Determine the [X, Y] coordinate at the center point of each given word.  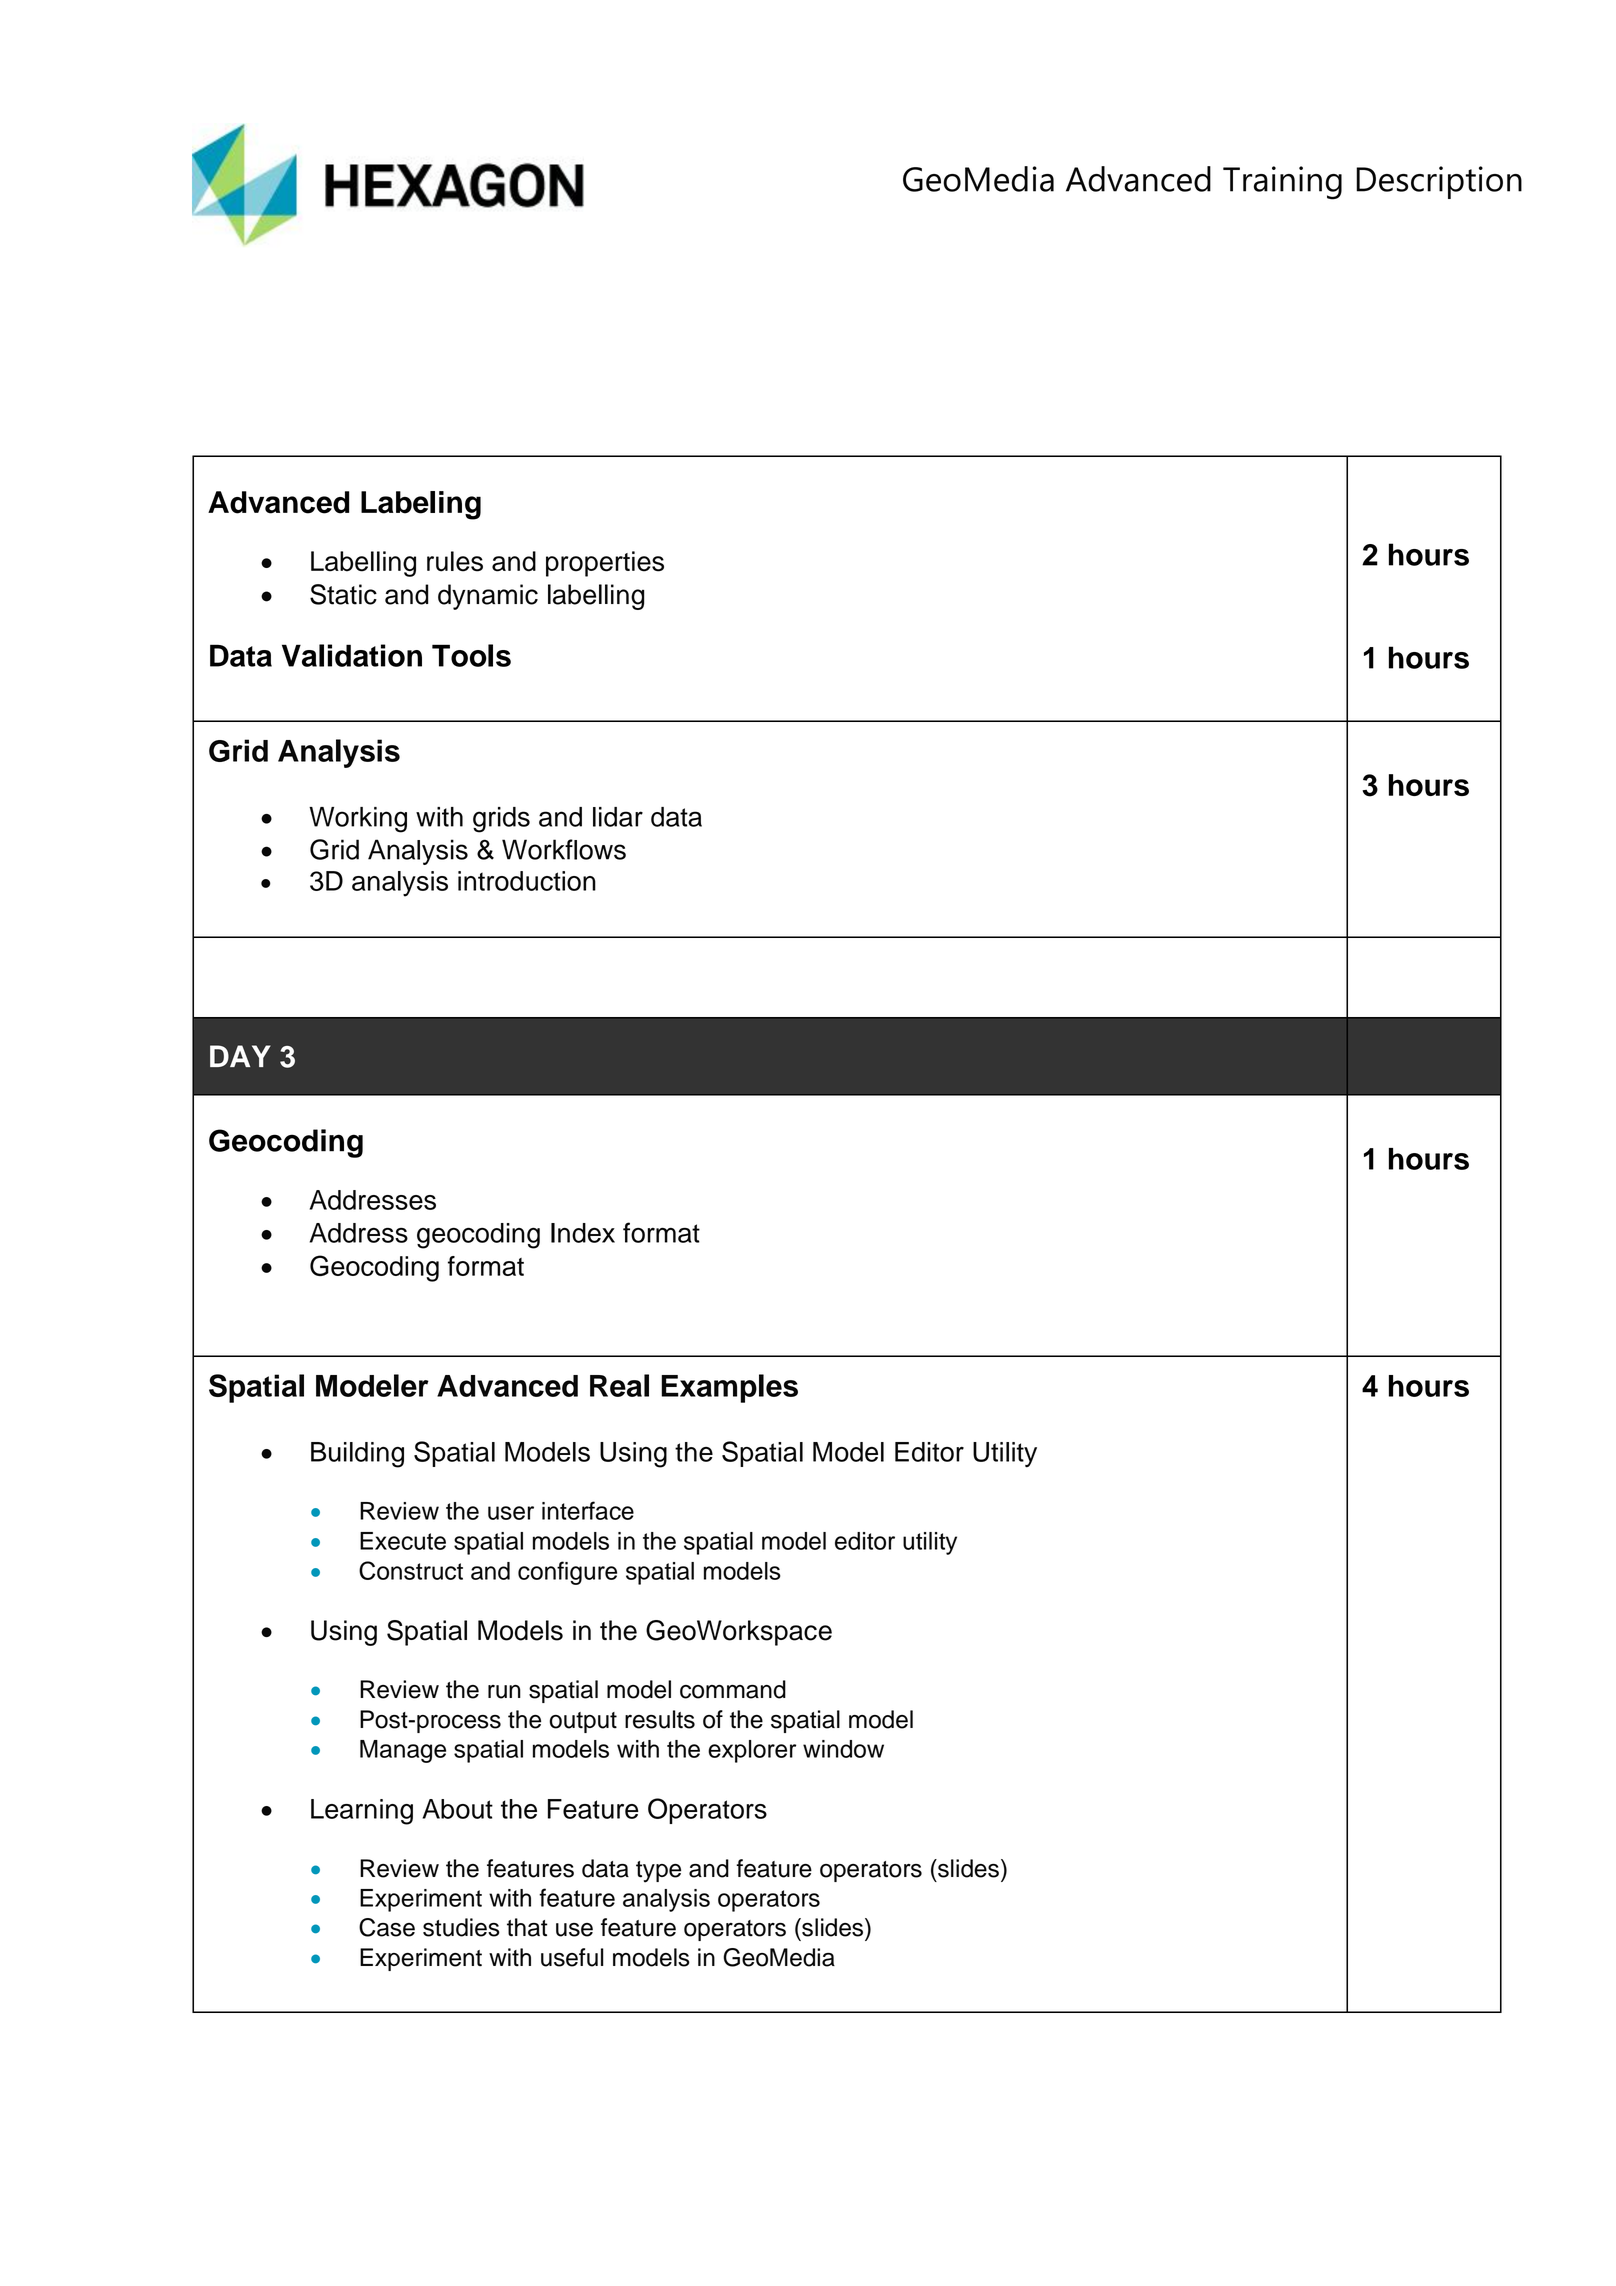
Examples [729, 1388]
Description [1439, 182]
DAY [240, 1056]
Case [387, 1927]
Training [1282, 183]
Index [583, 1233]
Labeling [421, 505]
